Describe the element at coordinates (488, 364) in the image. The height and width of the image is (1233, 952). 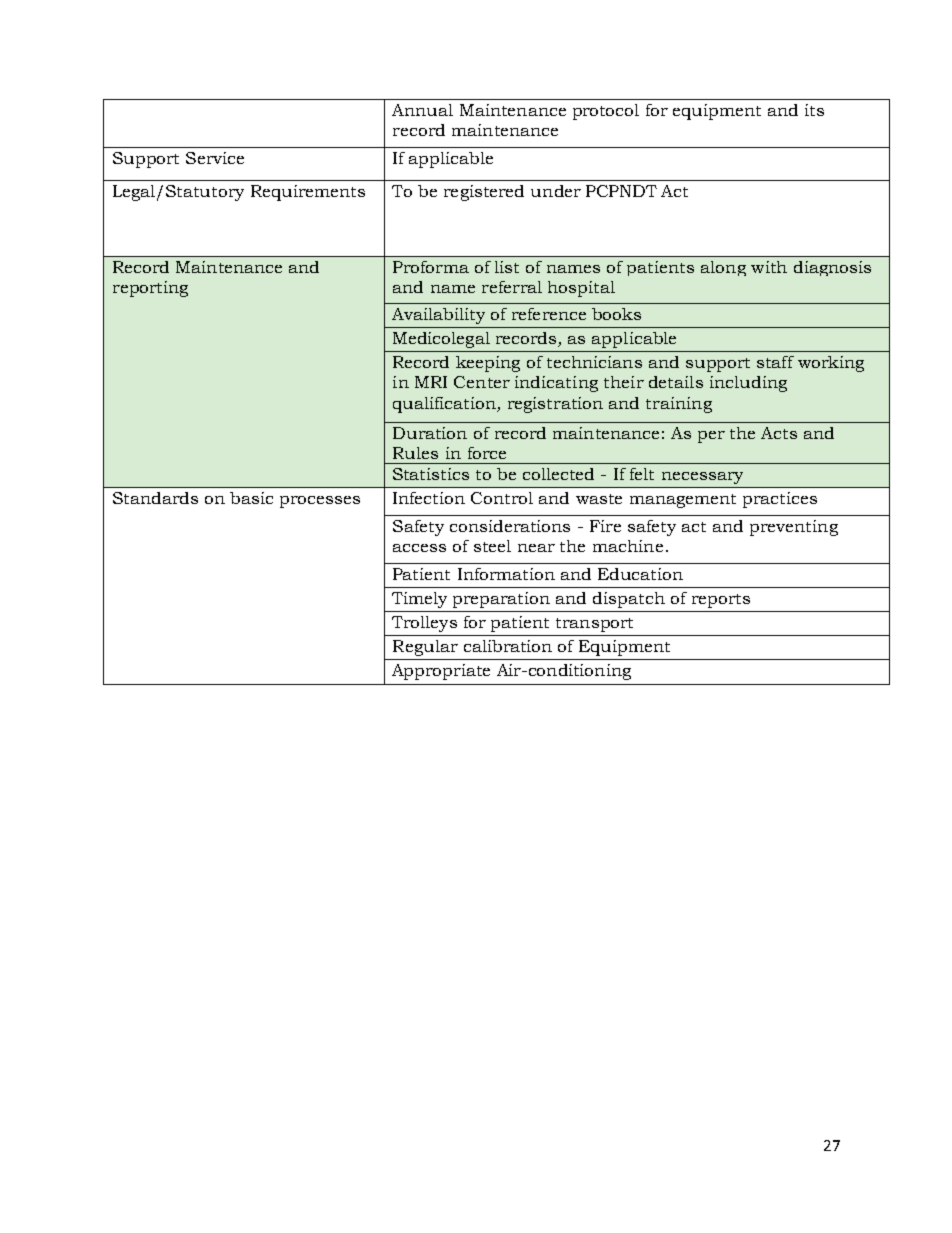
I see `keeping` at that location.
